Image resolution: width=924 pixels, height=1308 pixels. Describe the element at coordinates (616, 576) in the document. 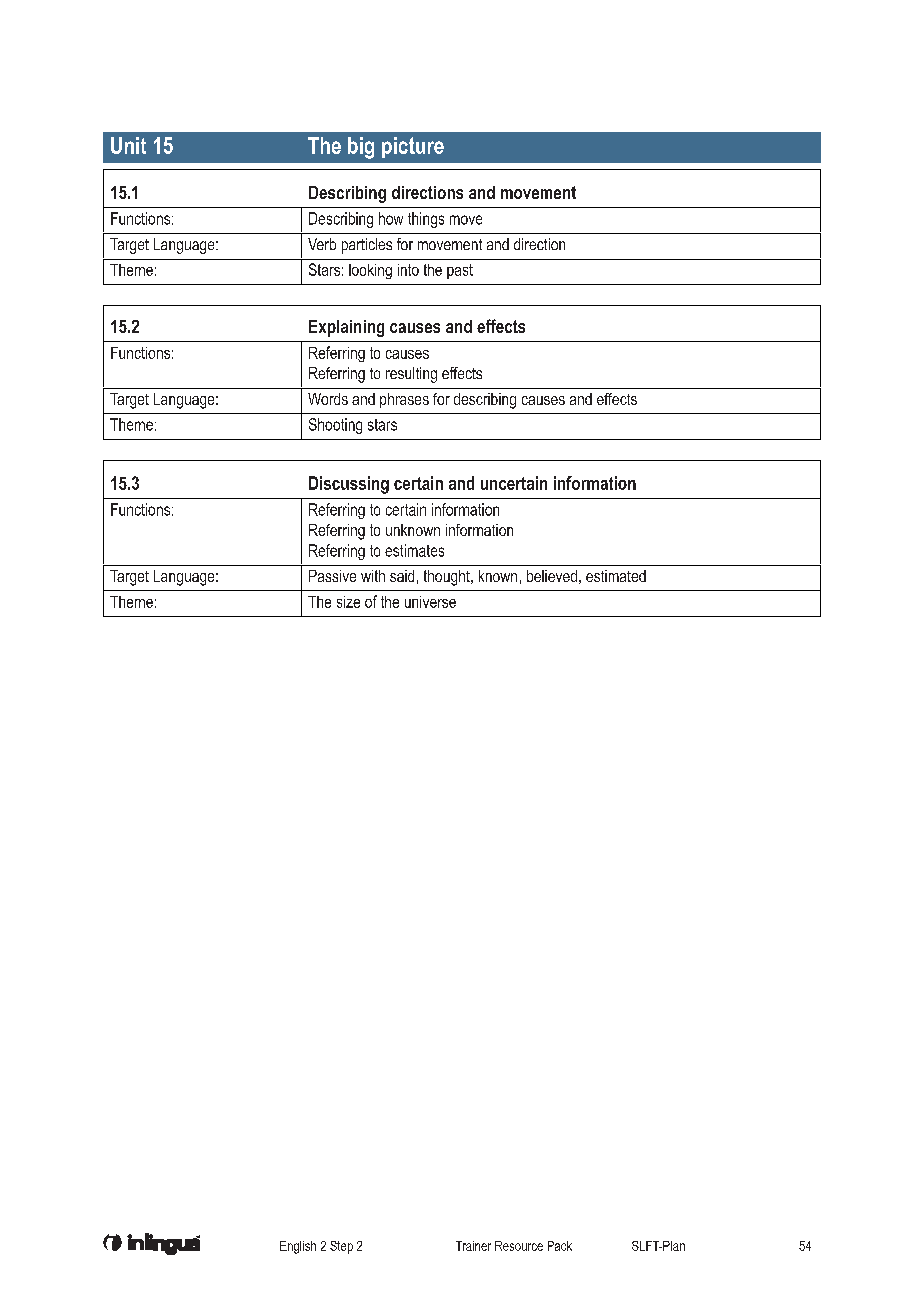

I see `estimated` at that location.
